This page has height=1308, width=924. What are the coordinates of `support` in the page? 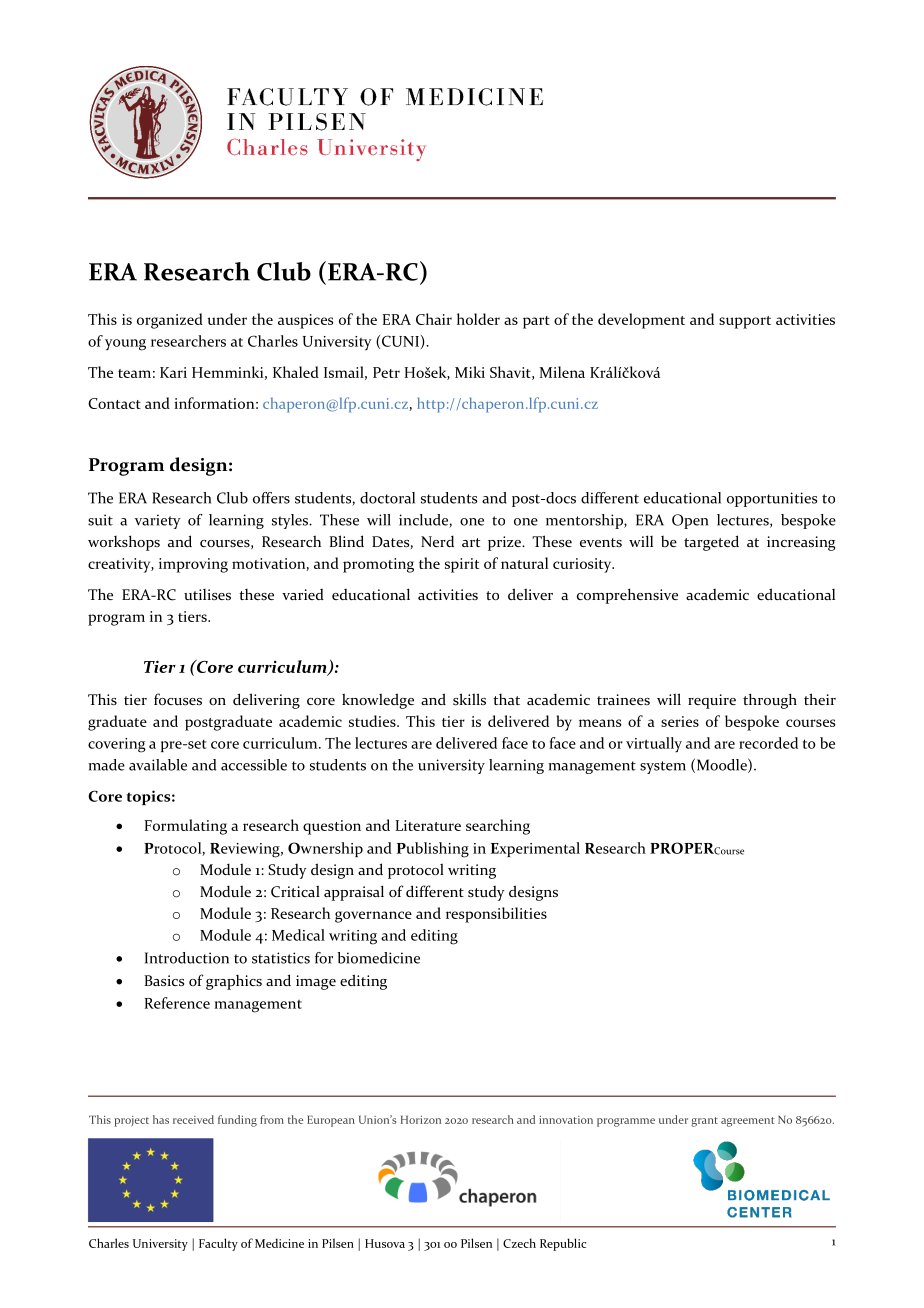 It's located at (745, 322).
